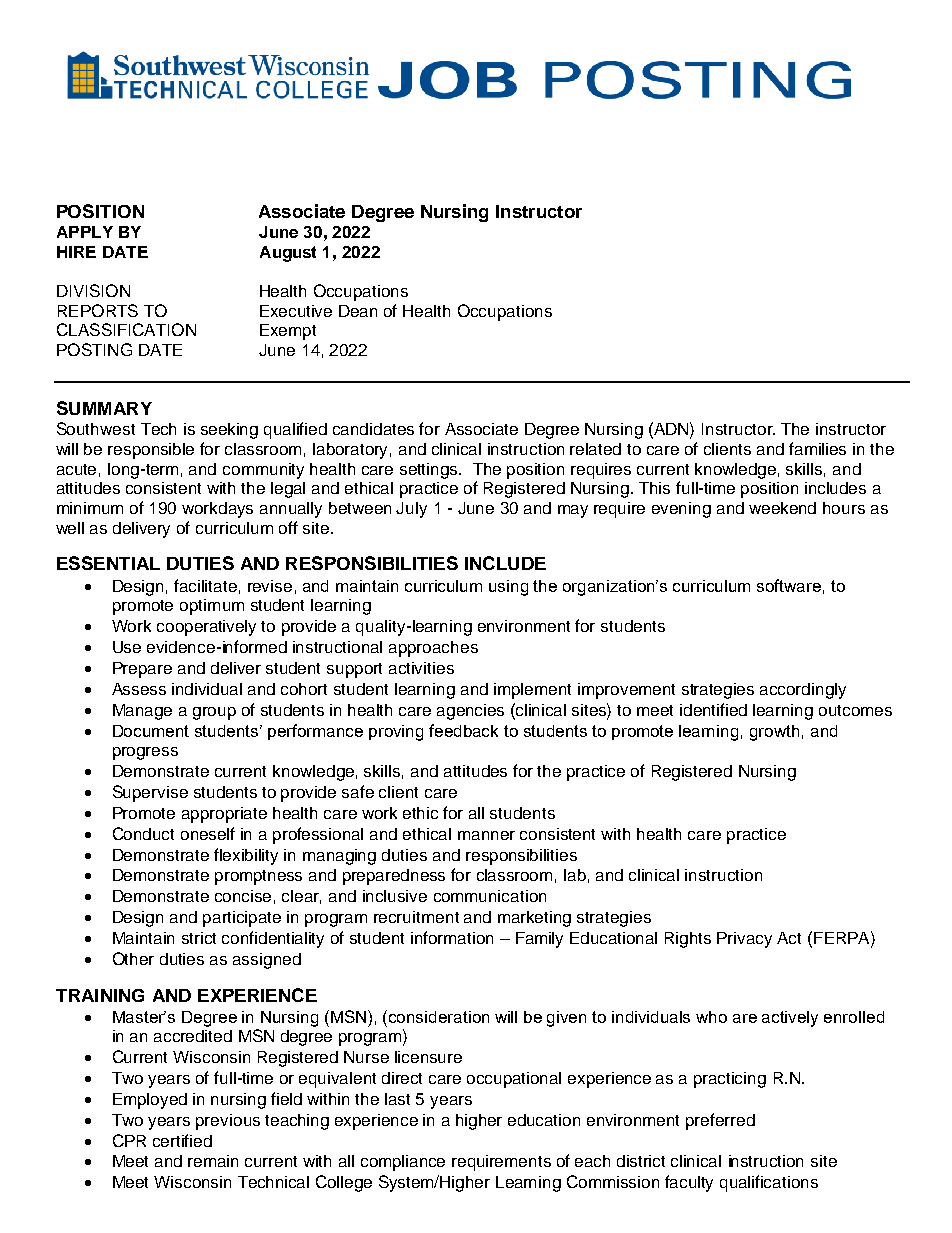 This screenshot has width=952, height=1233. Describe the element at coordinates (206, 628) in the screenshot. I see `cooperatively` at that location.
